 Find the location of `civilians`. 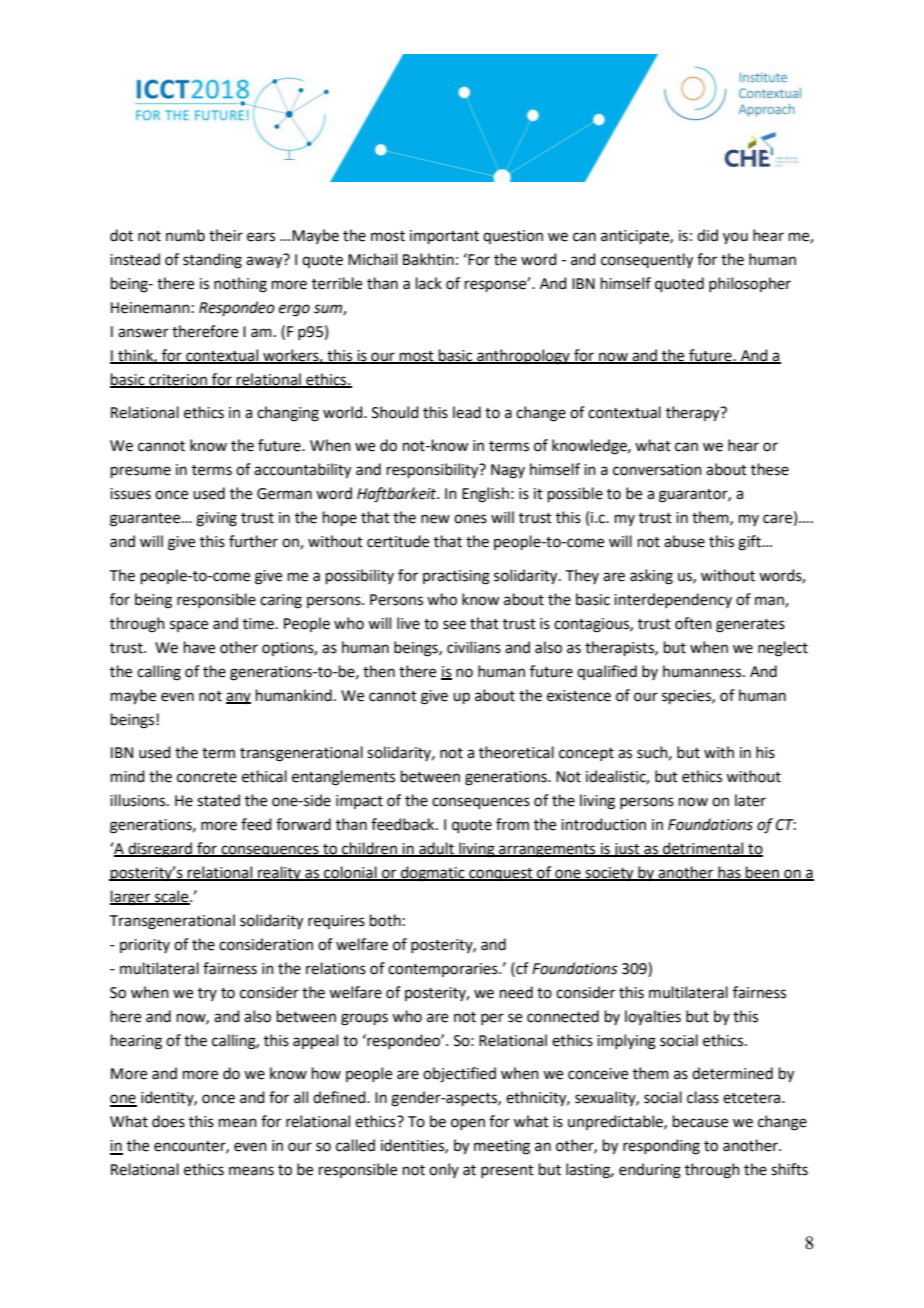

civilians is located at coordinates (474, 647).
